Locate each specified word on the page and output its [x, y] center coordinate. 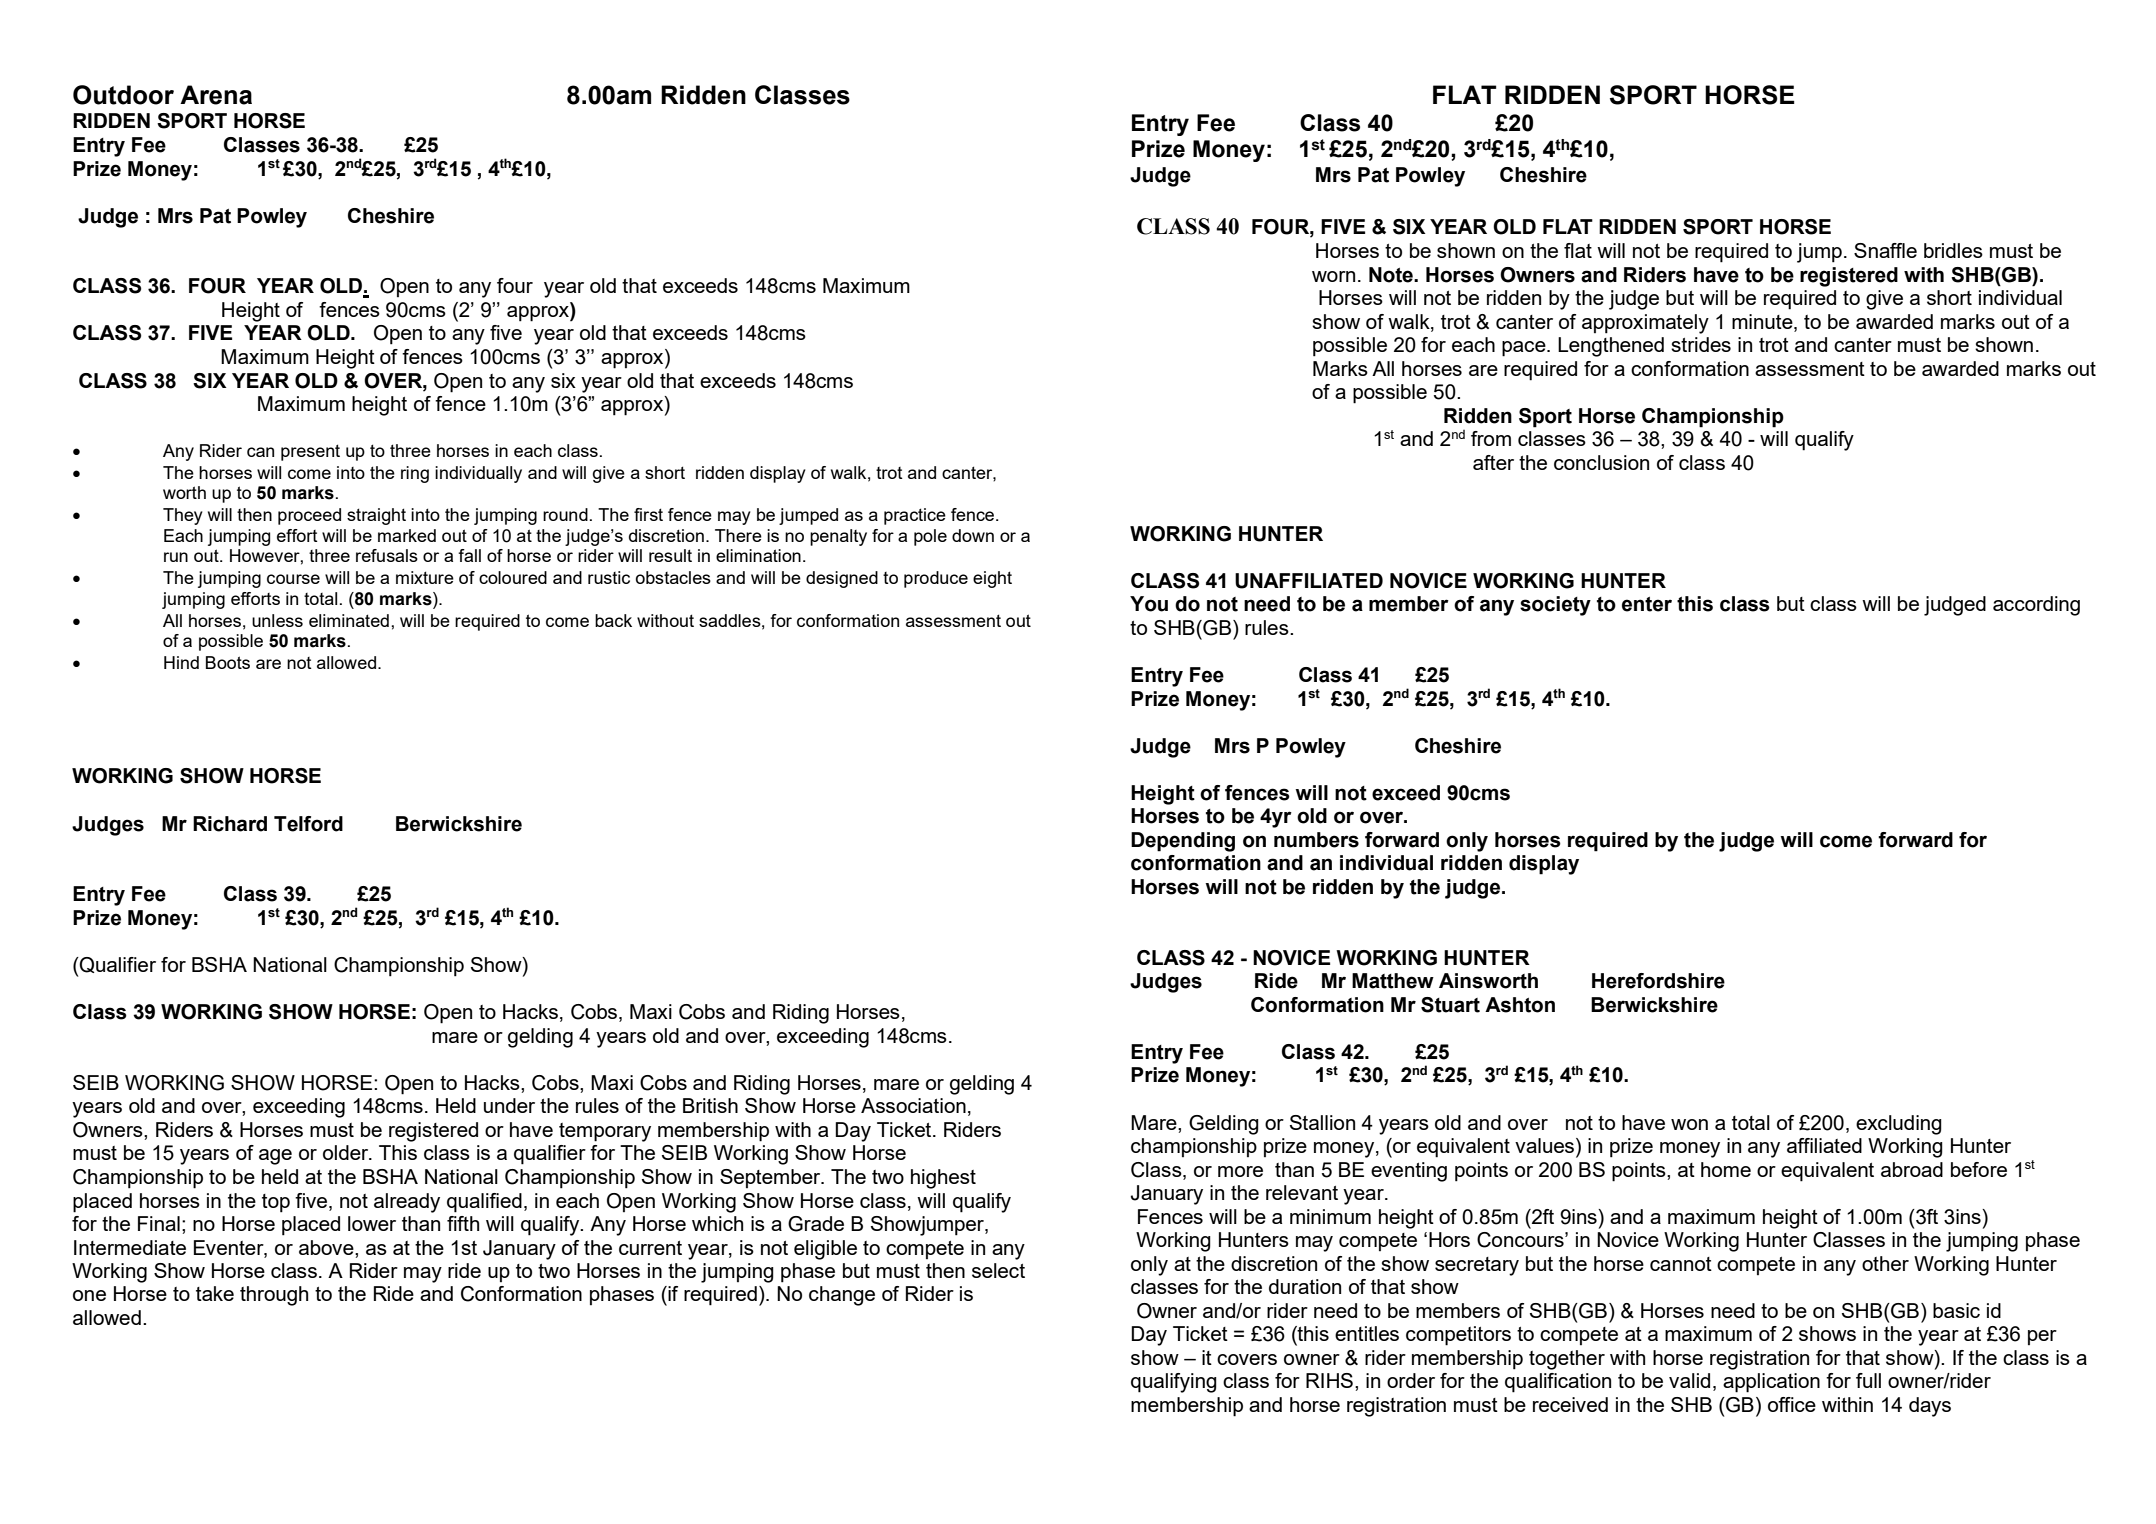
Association [913, 1105]
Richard [230, 824]
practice [915, 516]
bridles [1953, 250]
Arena [216, 95]
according [2036, 606]
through [274, 1296]
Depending [1183, 842]
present [310, 452]
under [509, 1105]
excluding [1899, 1125]
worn [1333, 276]
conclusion [1601, 462]
